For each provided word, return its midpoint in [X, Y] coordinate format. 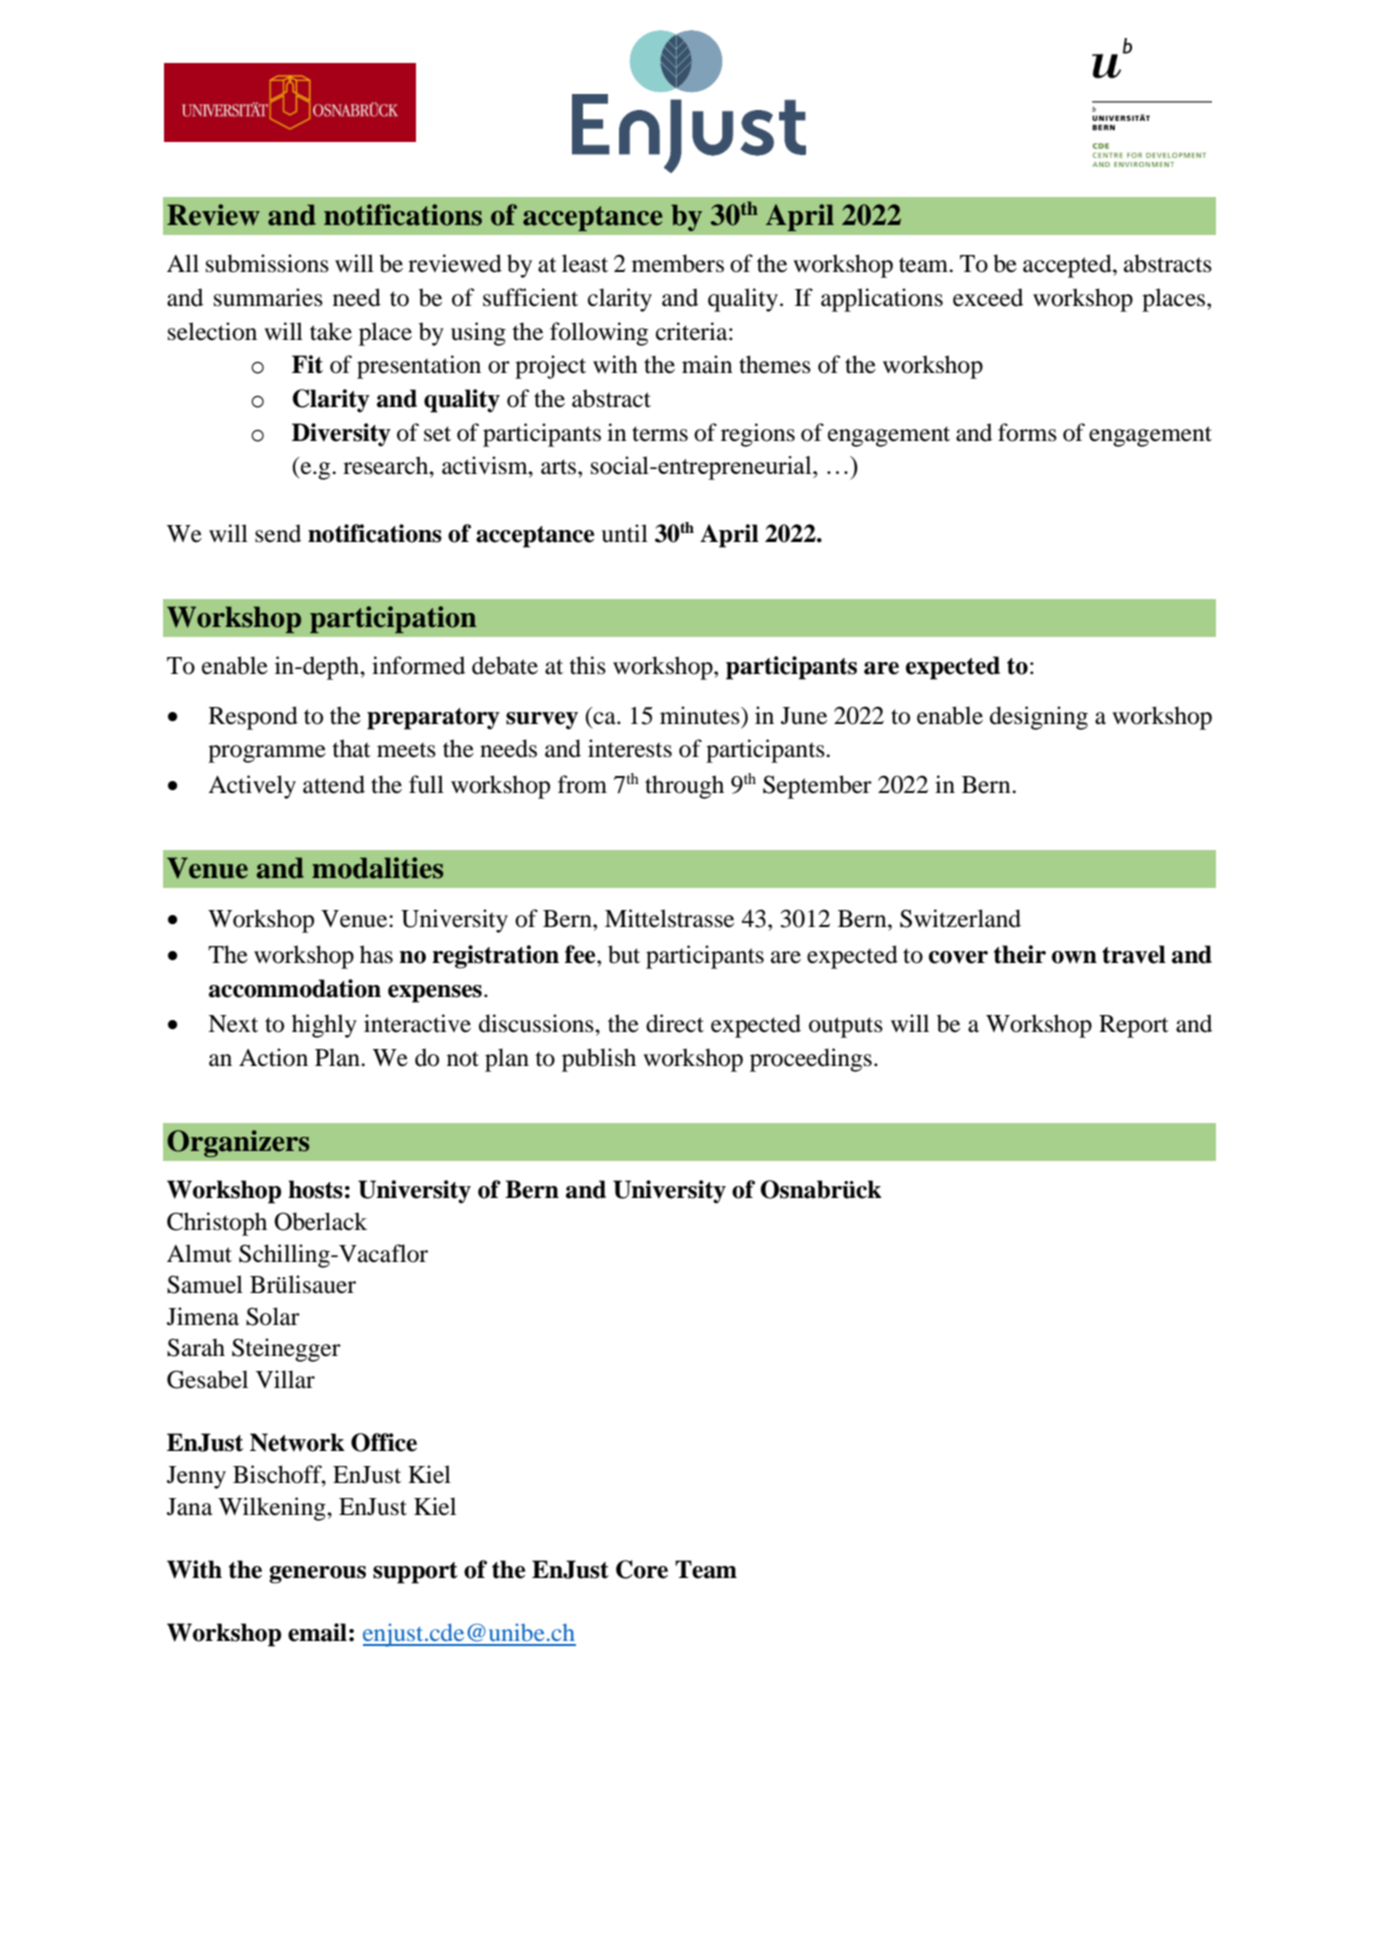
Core [642, 1569]
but [624, 954]
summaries [268, 297]
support [415, 1573]
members [678, 263]
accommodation [295, 988]
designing [1039, 718]
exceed [988, 297]
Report [1134, 1026]
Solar [273, 1316]
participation [393, 619]
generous [317, 1575]
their [1020, 954]
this [588, 665]
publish [599, 1060]
